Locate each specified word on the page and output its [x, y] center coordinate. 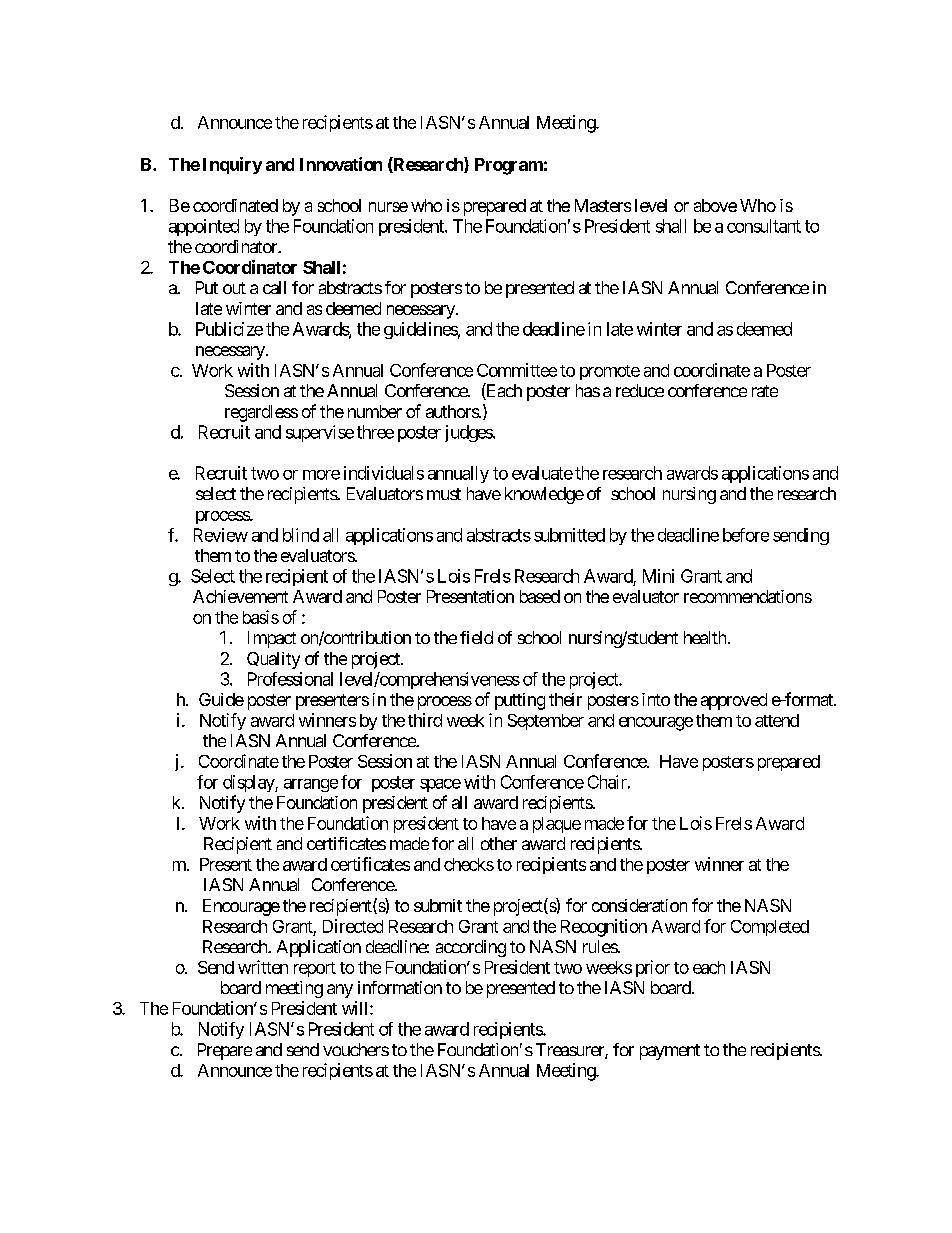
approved [734, 701]
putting [520, 701]
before [746, 535]
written [263, 967]
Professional [290, 679]
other [499, 843]
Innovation [341, 164]
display [249, 783]
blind [301, 535]
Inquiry [232, 165]
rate [765, 391]
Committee [517, 370]
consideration [639, 905]
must [444, 494]
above [715, 205]
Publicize [229, 329]
